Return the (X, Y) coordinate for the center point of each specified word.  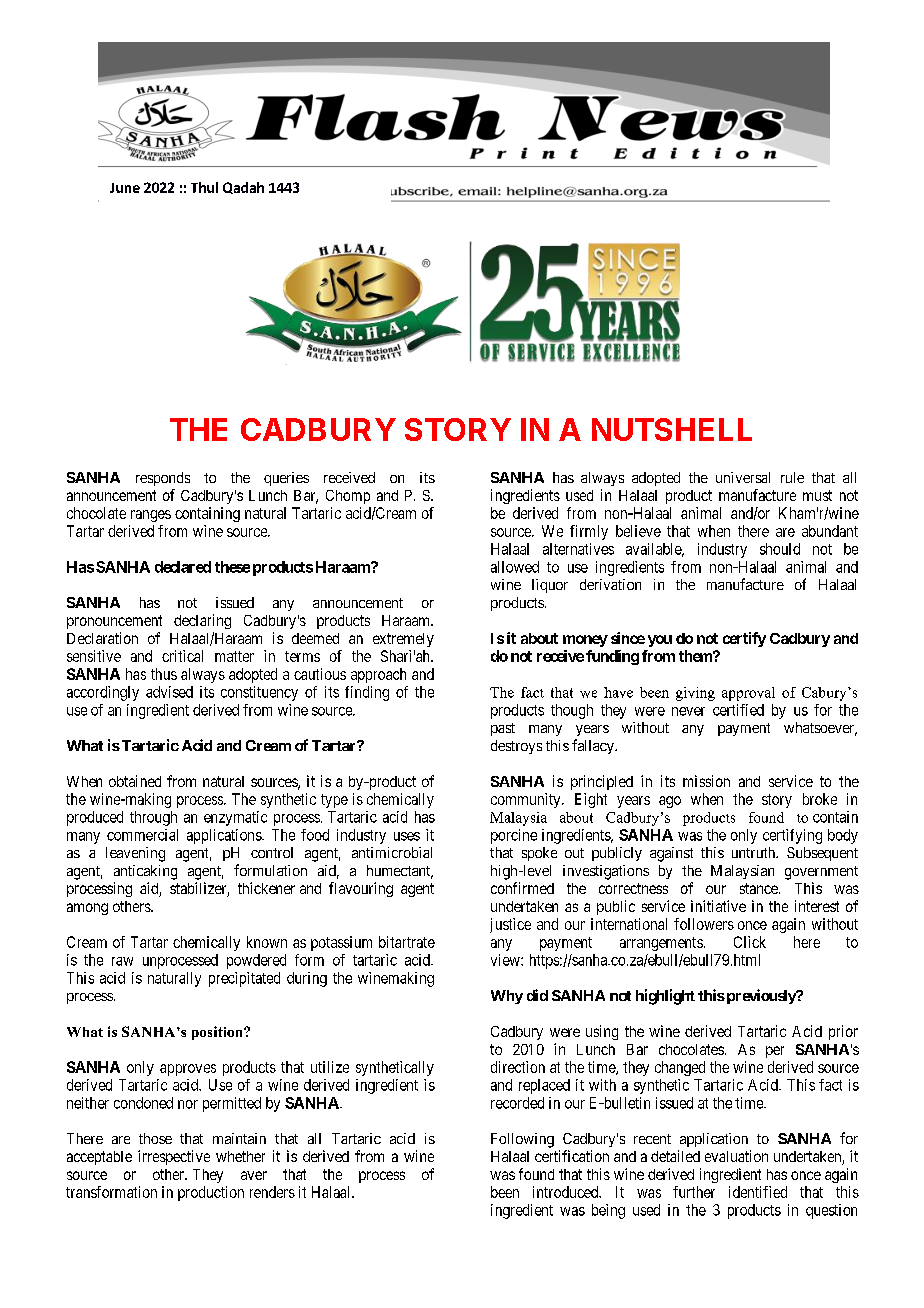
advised (169, 692)
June (125, 188)
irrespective (174, 1157)
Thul (204, 187)
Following (522, 1140)
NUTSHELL (672, 429)
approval (748, 694)
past (503, 729)
